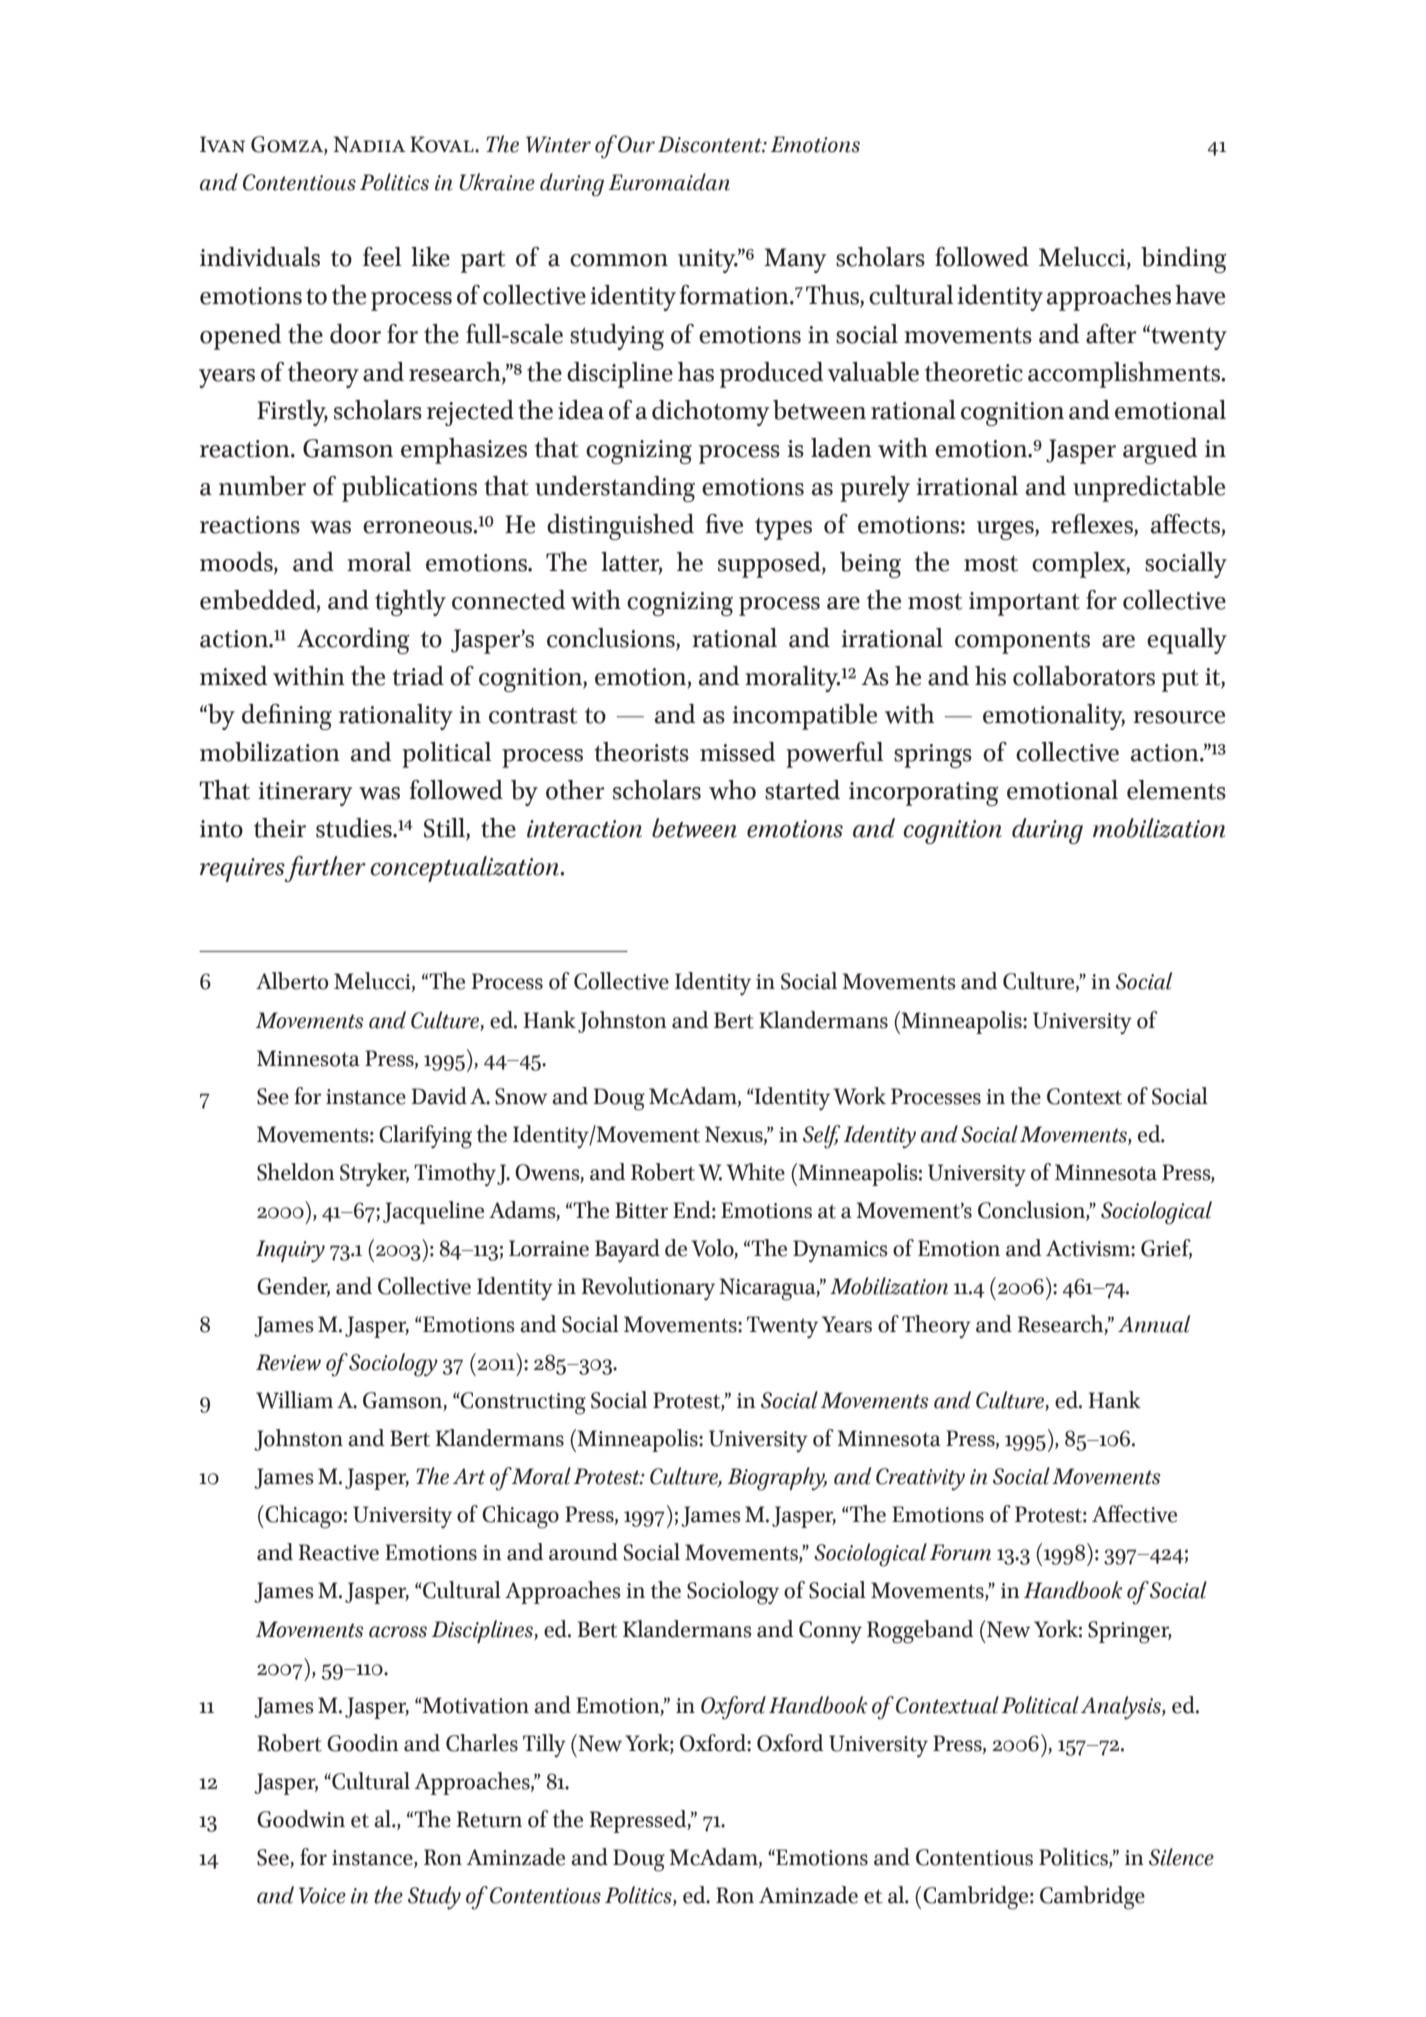 Image resolution: width=1426 pixels, height=2017 pixels. I want to click on Work, so click(859, 1096).
